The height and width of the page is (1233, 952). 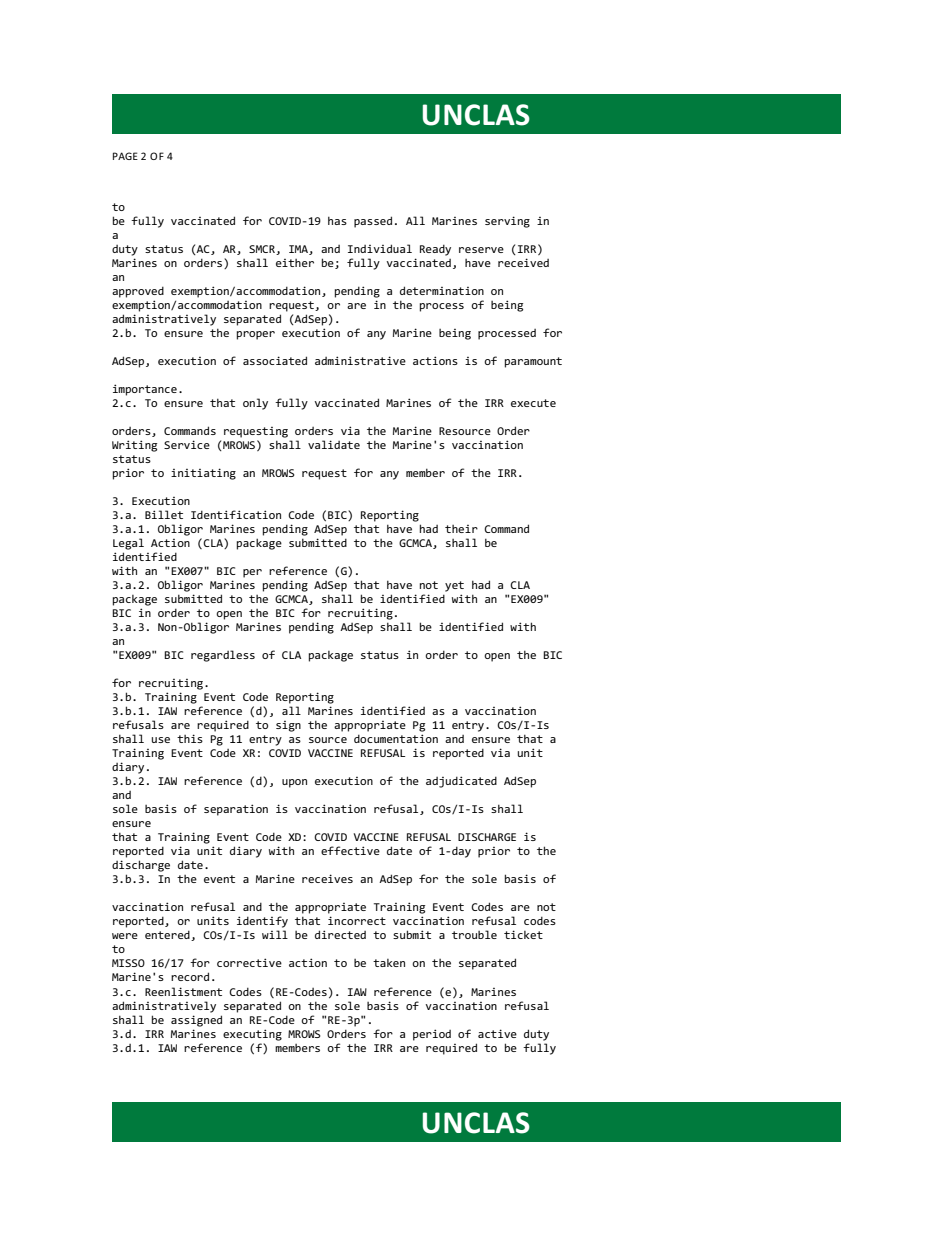 What do you see at coordinates (125, 156) in the page?
I see `PAGE` at bounding box center [125, 156].
